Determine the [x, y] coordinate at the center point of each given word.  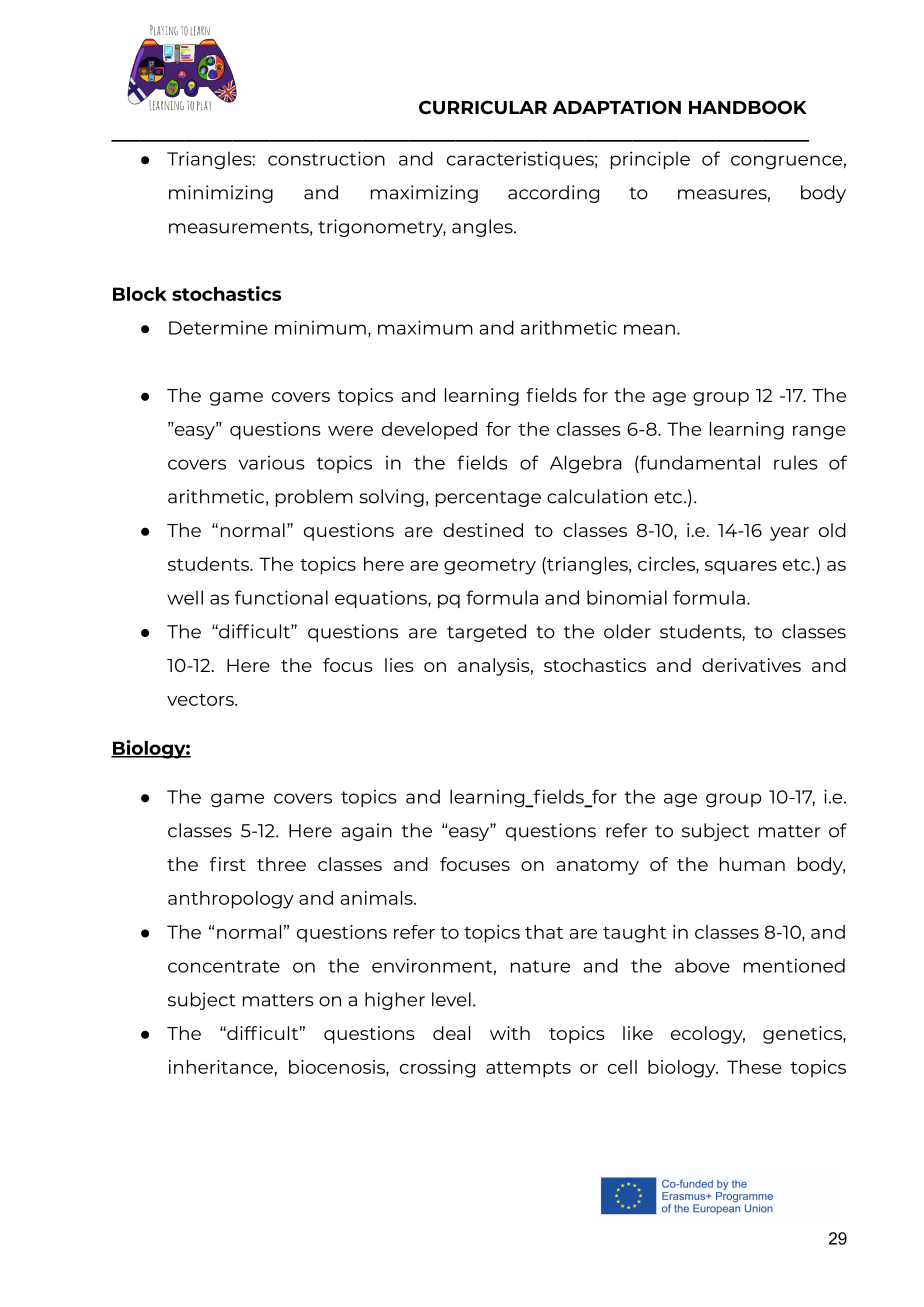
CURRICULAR [483, 107]
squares [741, 568]
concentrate [224, 966]
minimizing [221, 194]
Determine [218, 328]
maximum [425, 327]
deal [451, 1033]
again [366, 832]
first [228, 864]
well [185, 597]
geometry [490, 567]
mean [649, 329]
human [752, 864]
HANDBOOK [748, 107]
